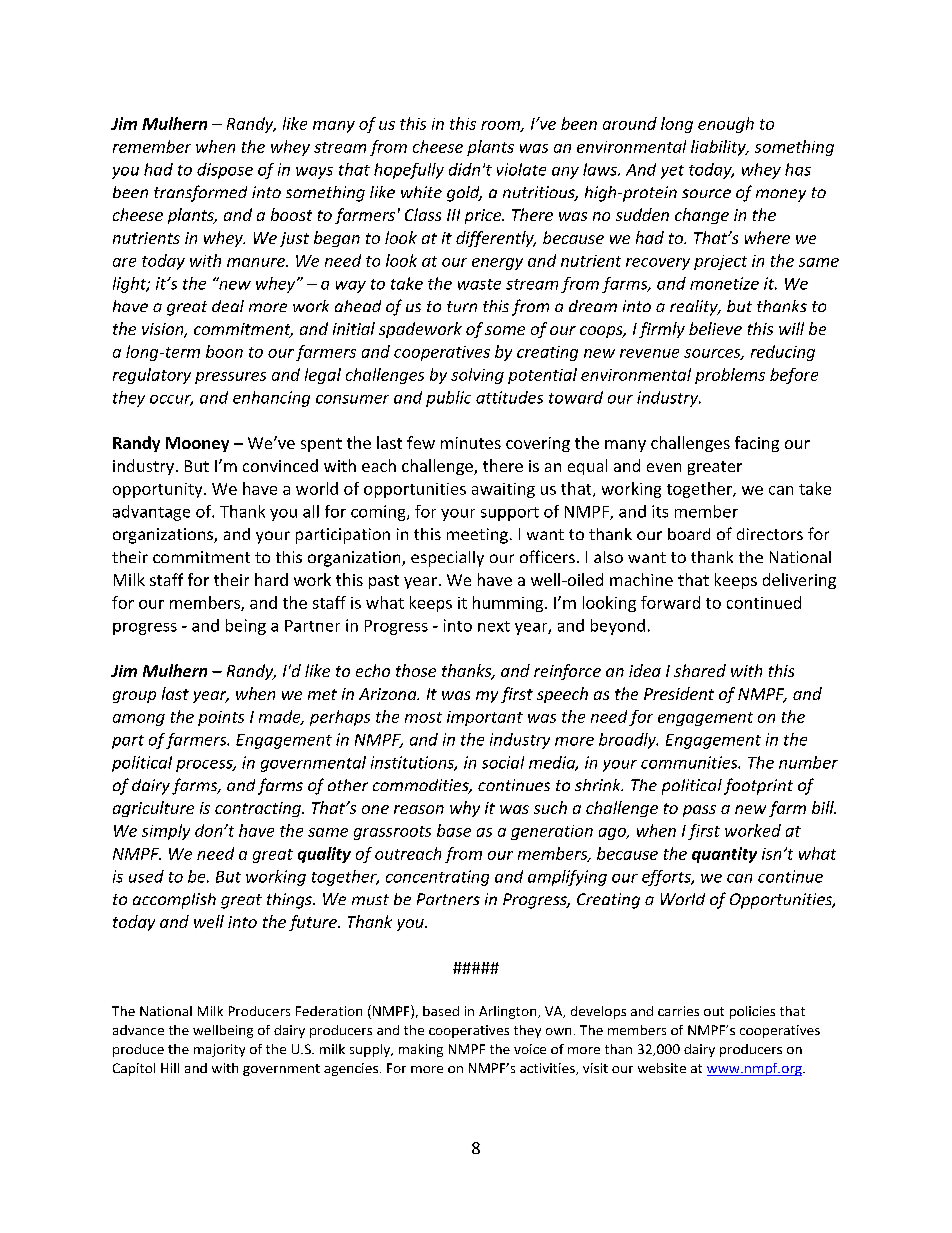  Describe the element at coordinates (225, 171) in the page. I see `dispose` at that location.
